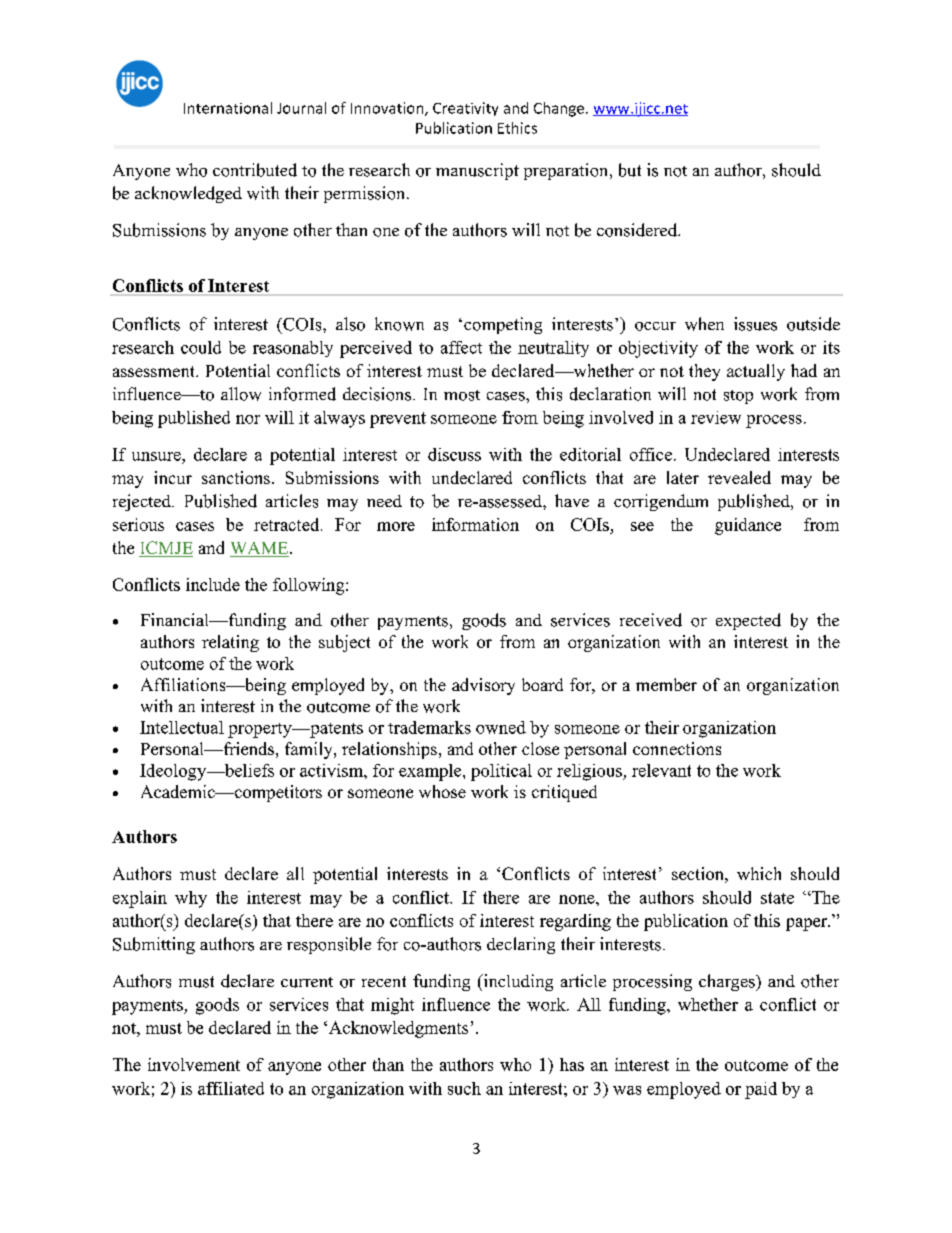  Describe the element at coordinates (442, 791) in the image. I see `whose` at that location.
